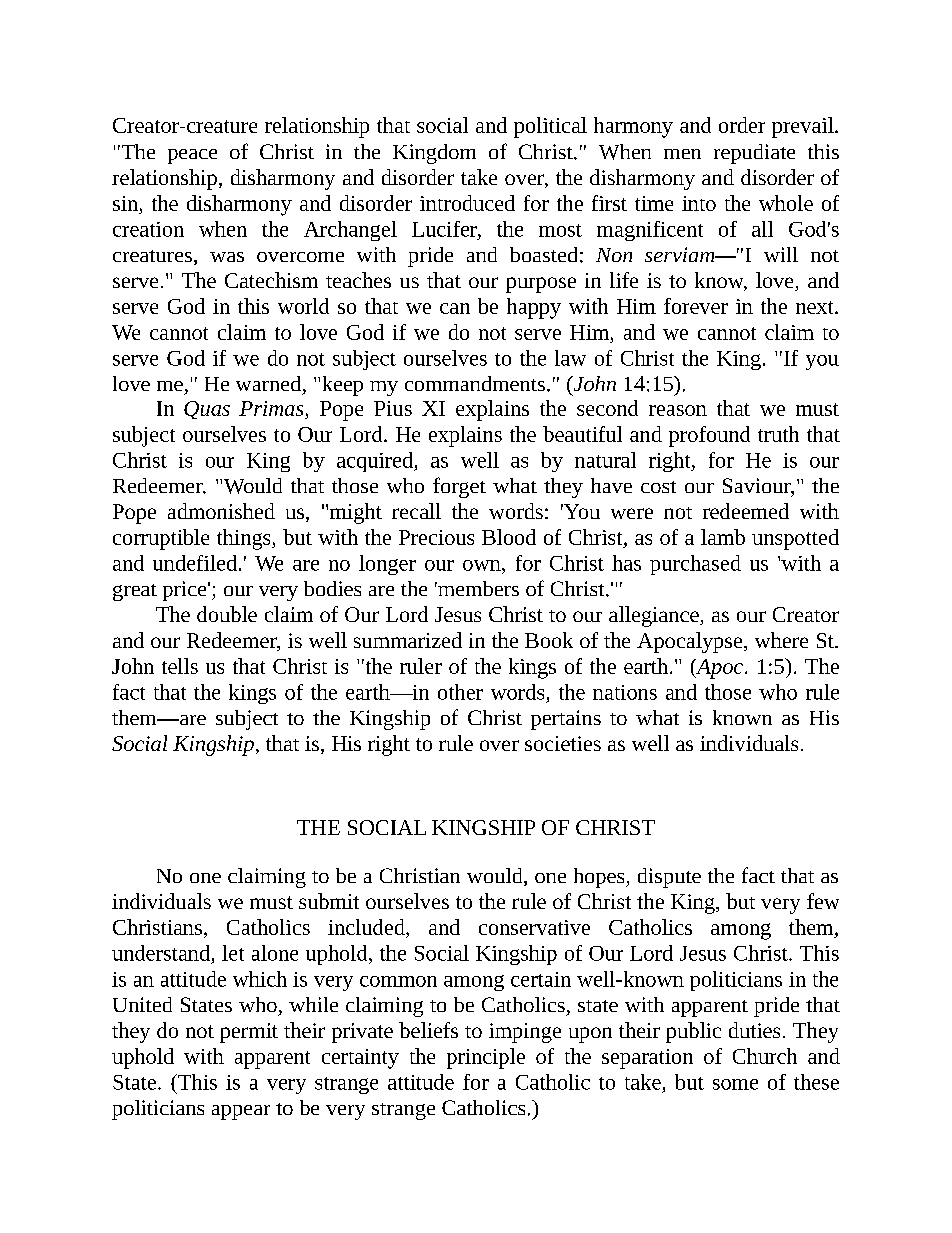 This screenshot has height=1233, width=952. Describe the element at coordinates (207, 410) in the screenshot. I see `Quas` at that location.
